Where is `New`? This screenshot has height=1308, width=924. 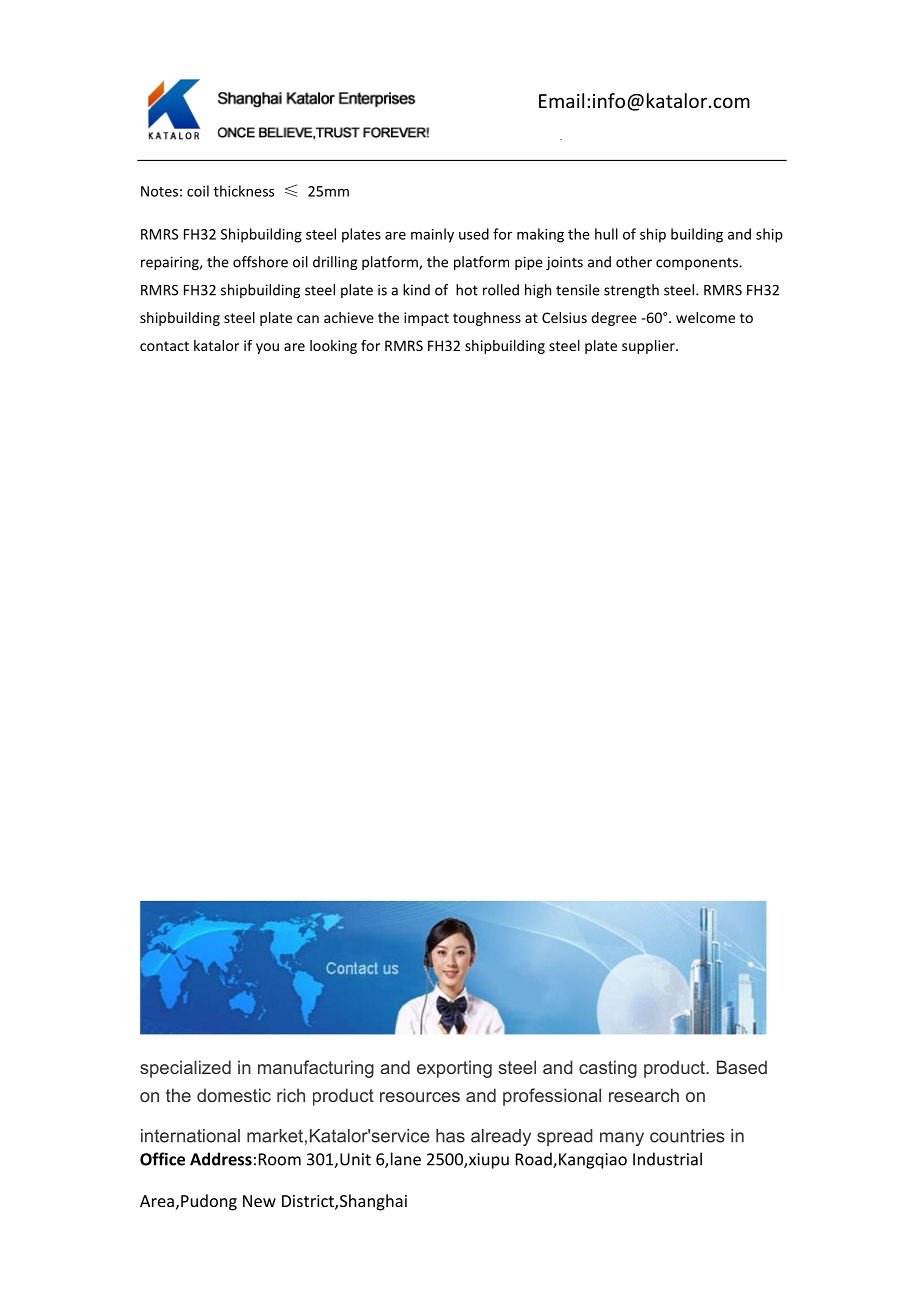
New is located at coordinates (259, 1201).
